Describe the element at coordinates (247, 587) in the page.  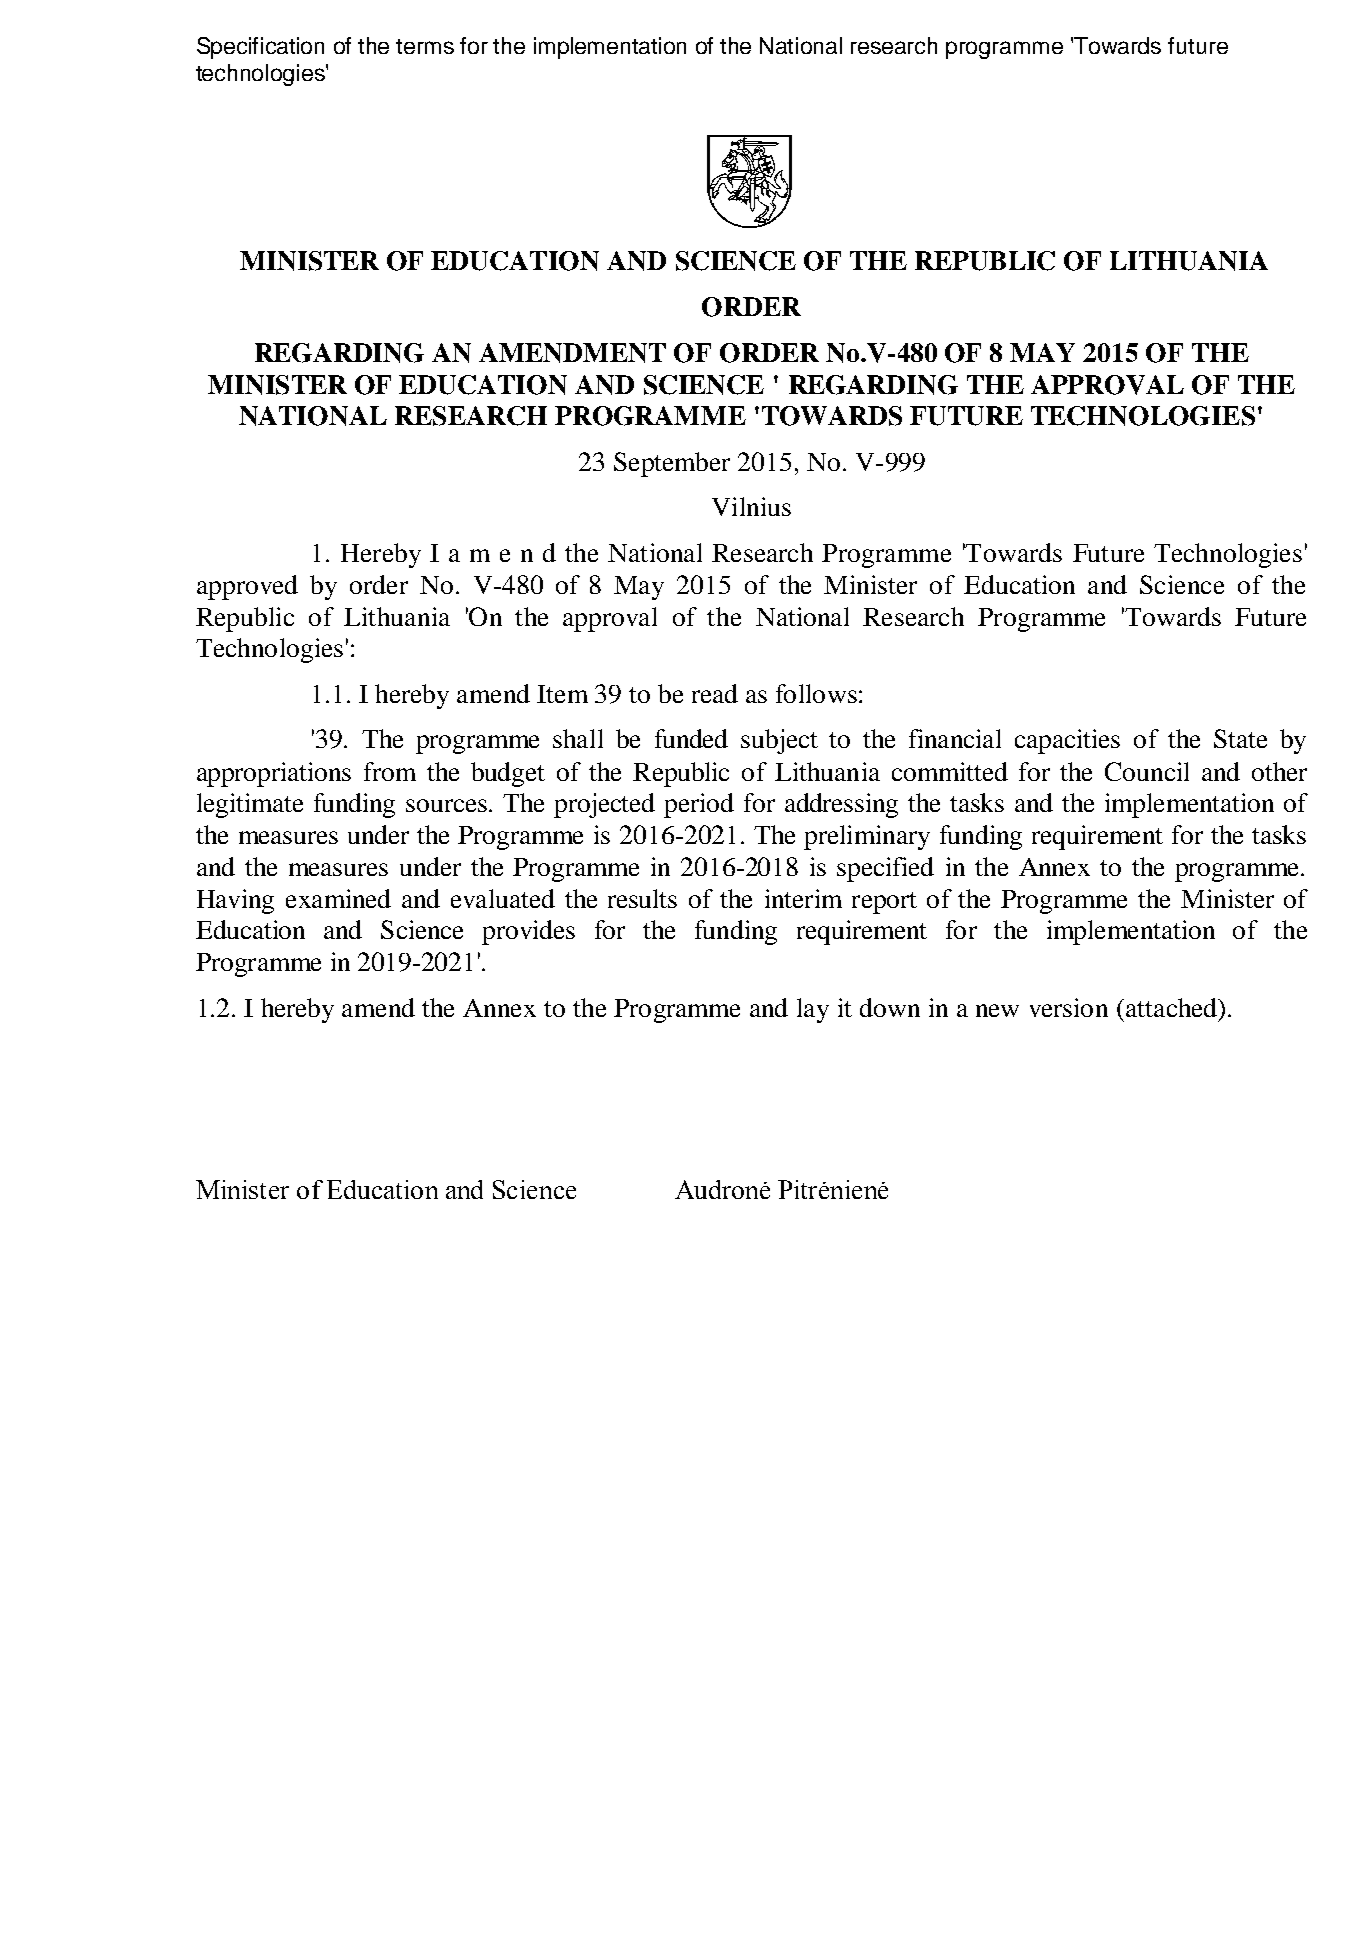
I see `approved` at that location.
